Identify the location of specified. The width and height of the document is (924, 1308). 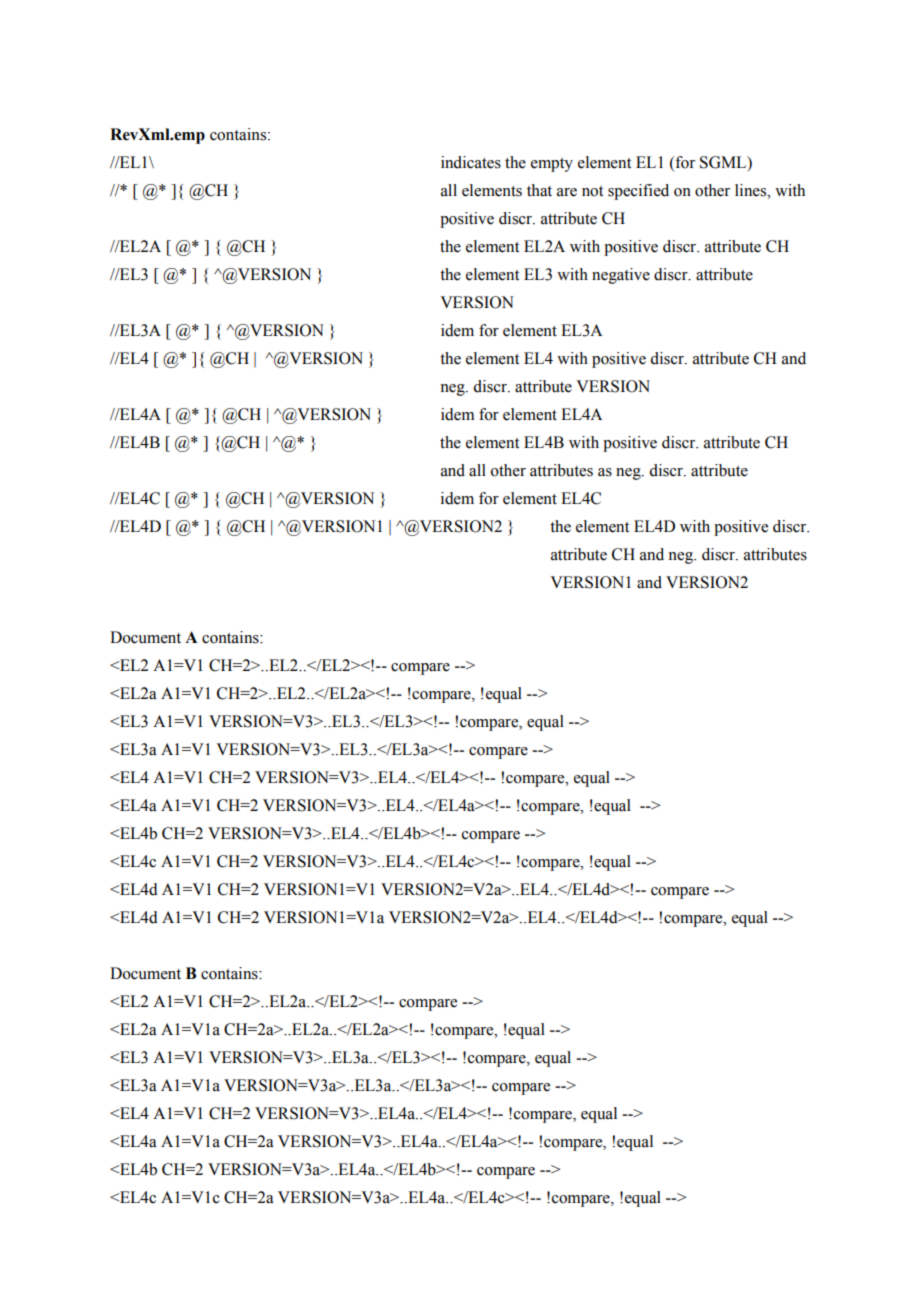
(638, 192).
